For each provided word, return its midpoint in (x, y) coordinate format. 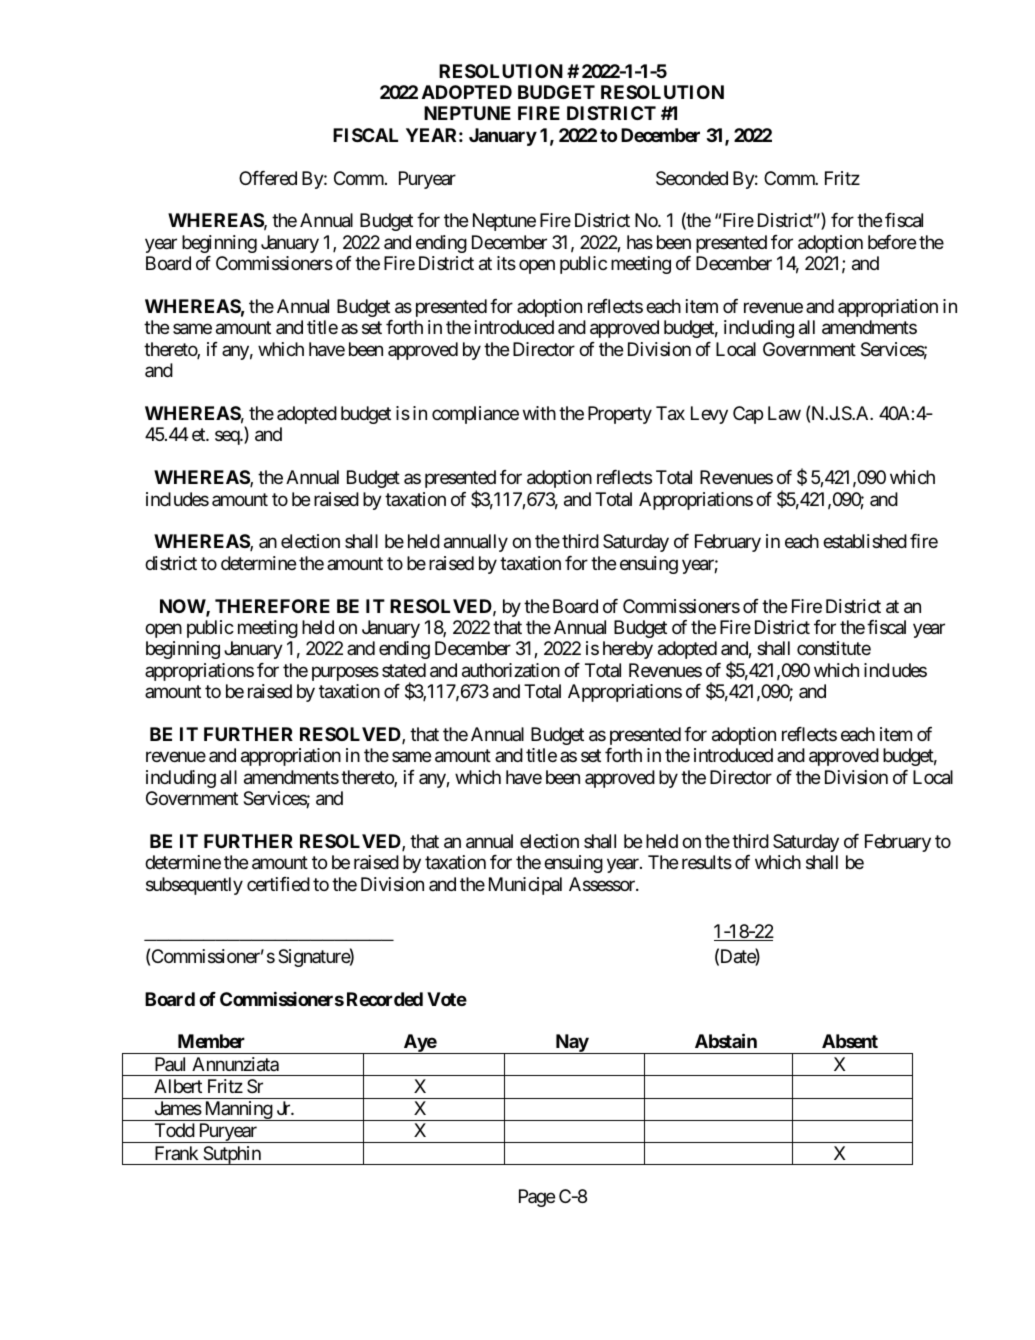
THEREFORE (272, 606)
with (539, 413)
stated (404, 670)
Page (537, 1198)
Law (784, 413)
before (892, 242)
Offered (268, 178)
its (506, 263)
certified (278, 884)
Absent (850, 1041)
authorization (511, 670)
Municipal (525, 886)
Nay (571, 1044)
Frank (176, 1153)
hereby (628, 650)
